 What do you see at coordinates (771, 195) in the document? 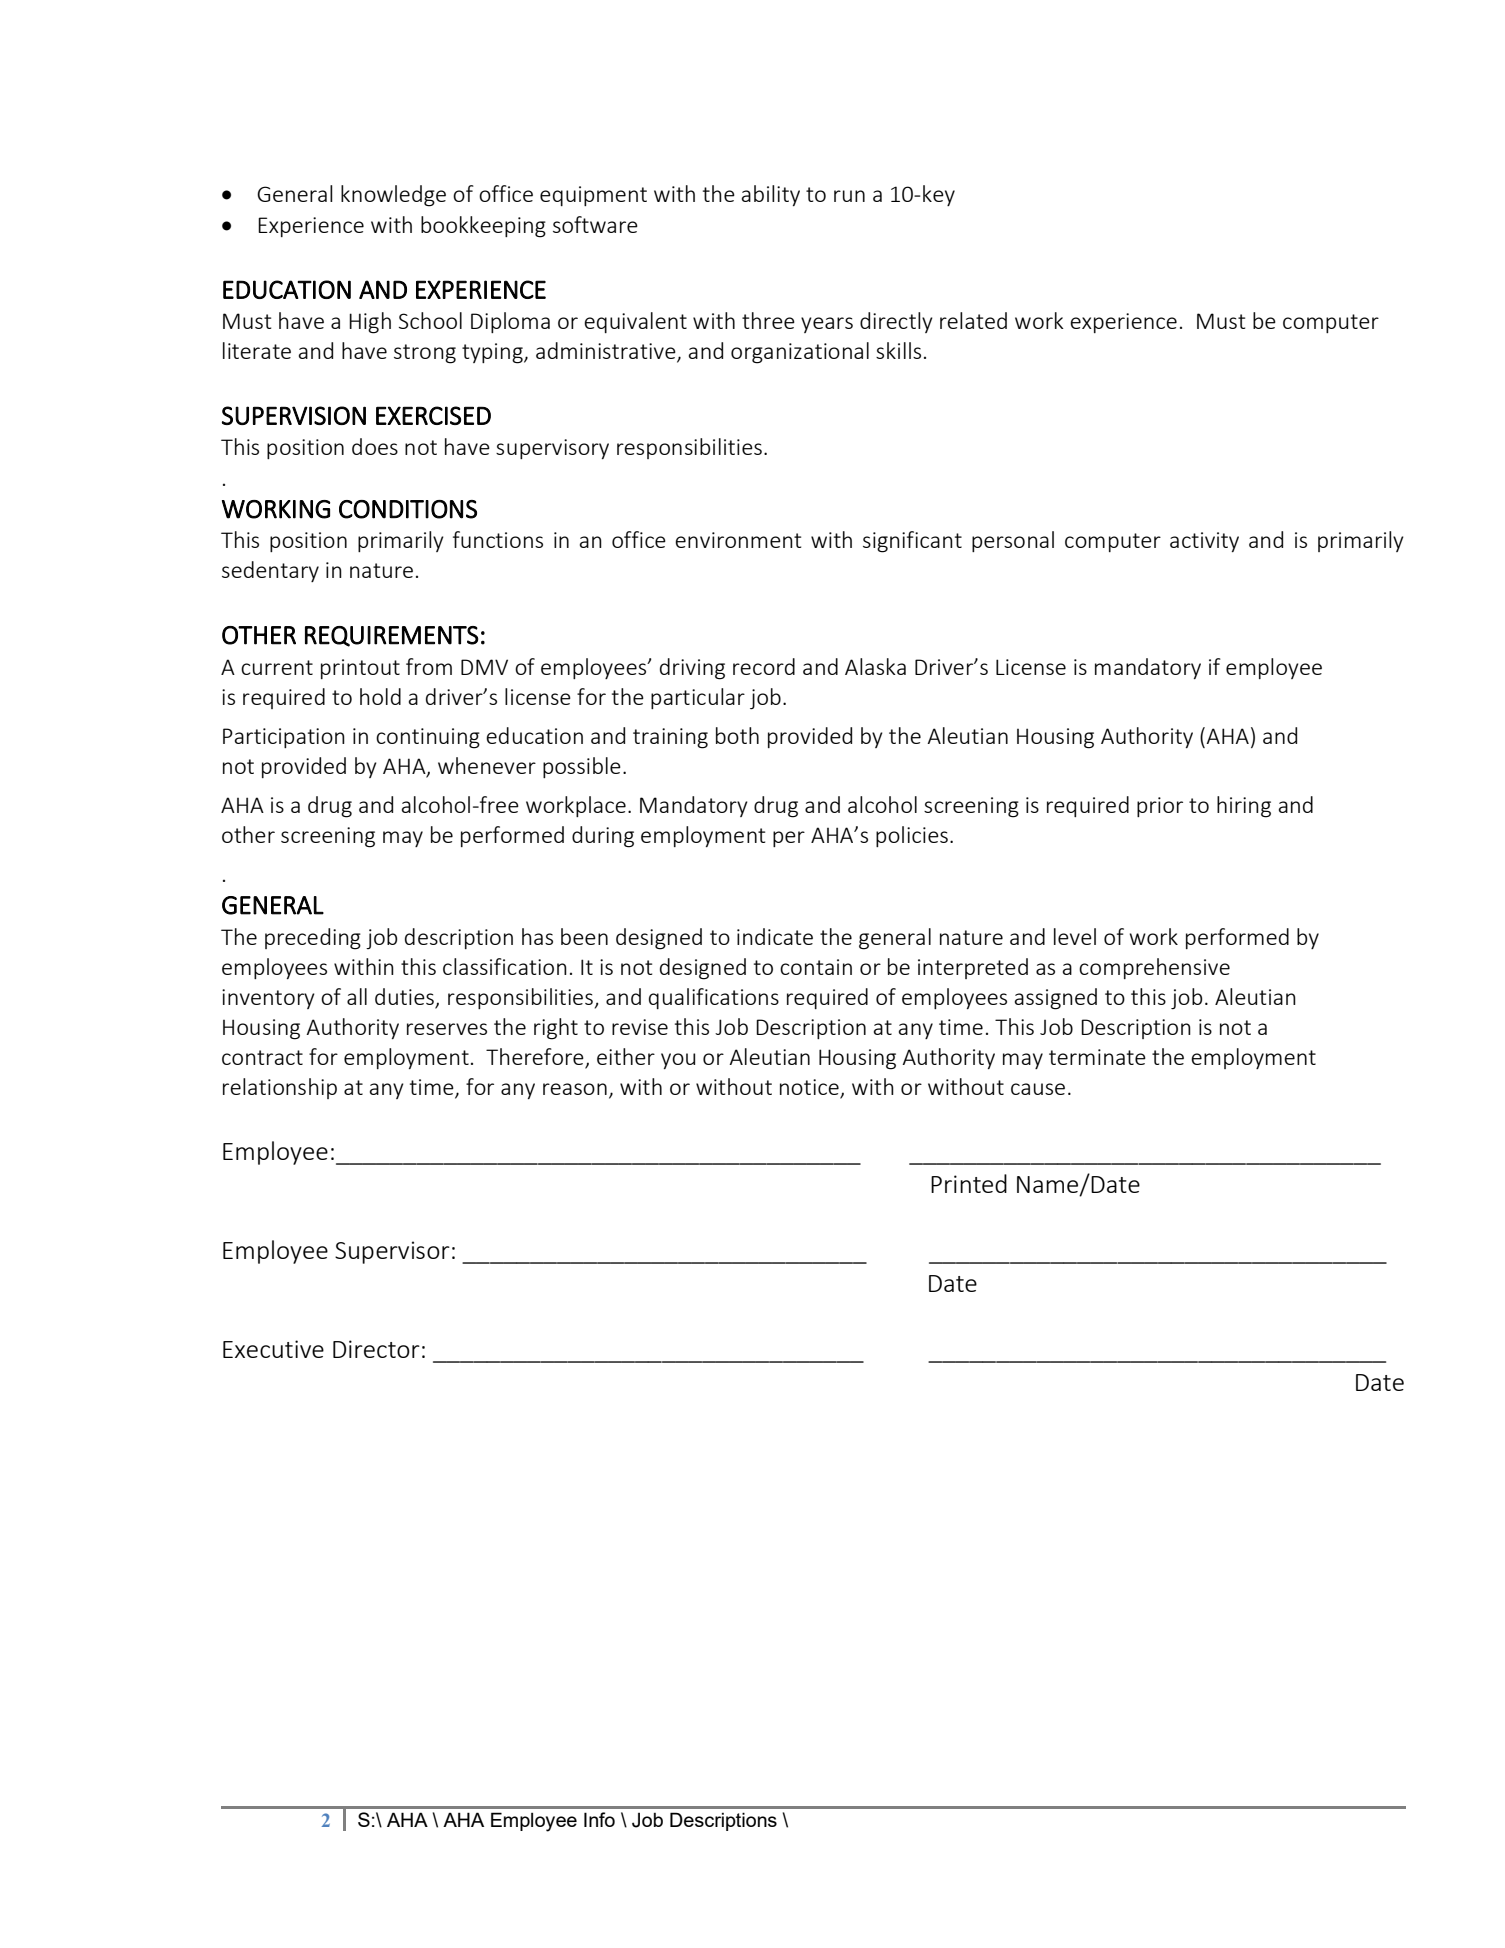
I see `ability` at bounding box center [771, 195].
